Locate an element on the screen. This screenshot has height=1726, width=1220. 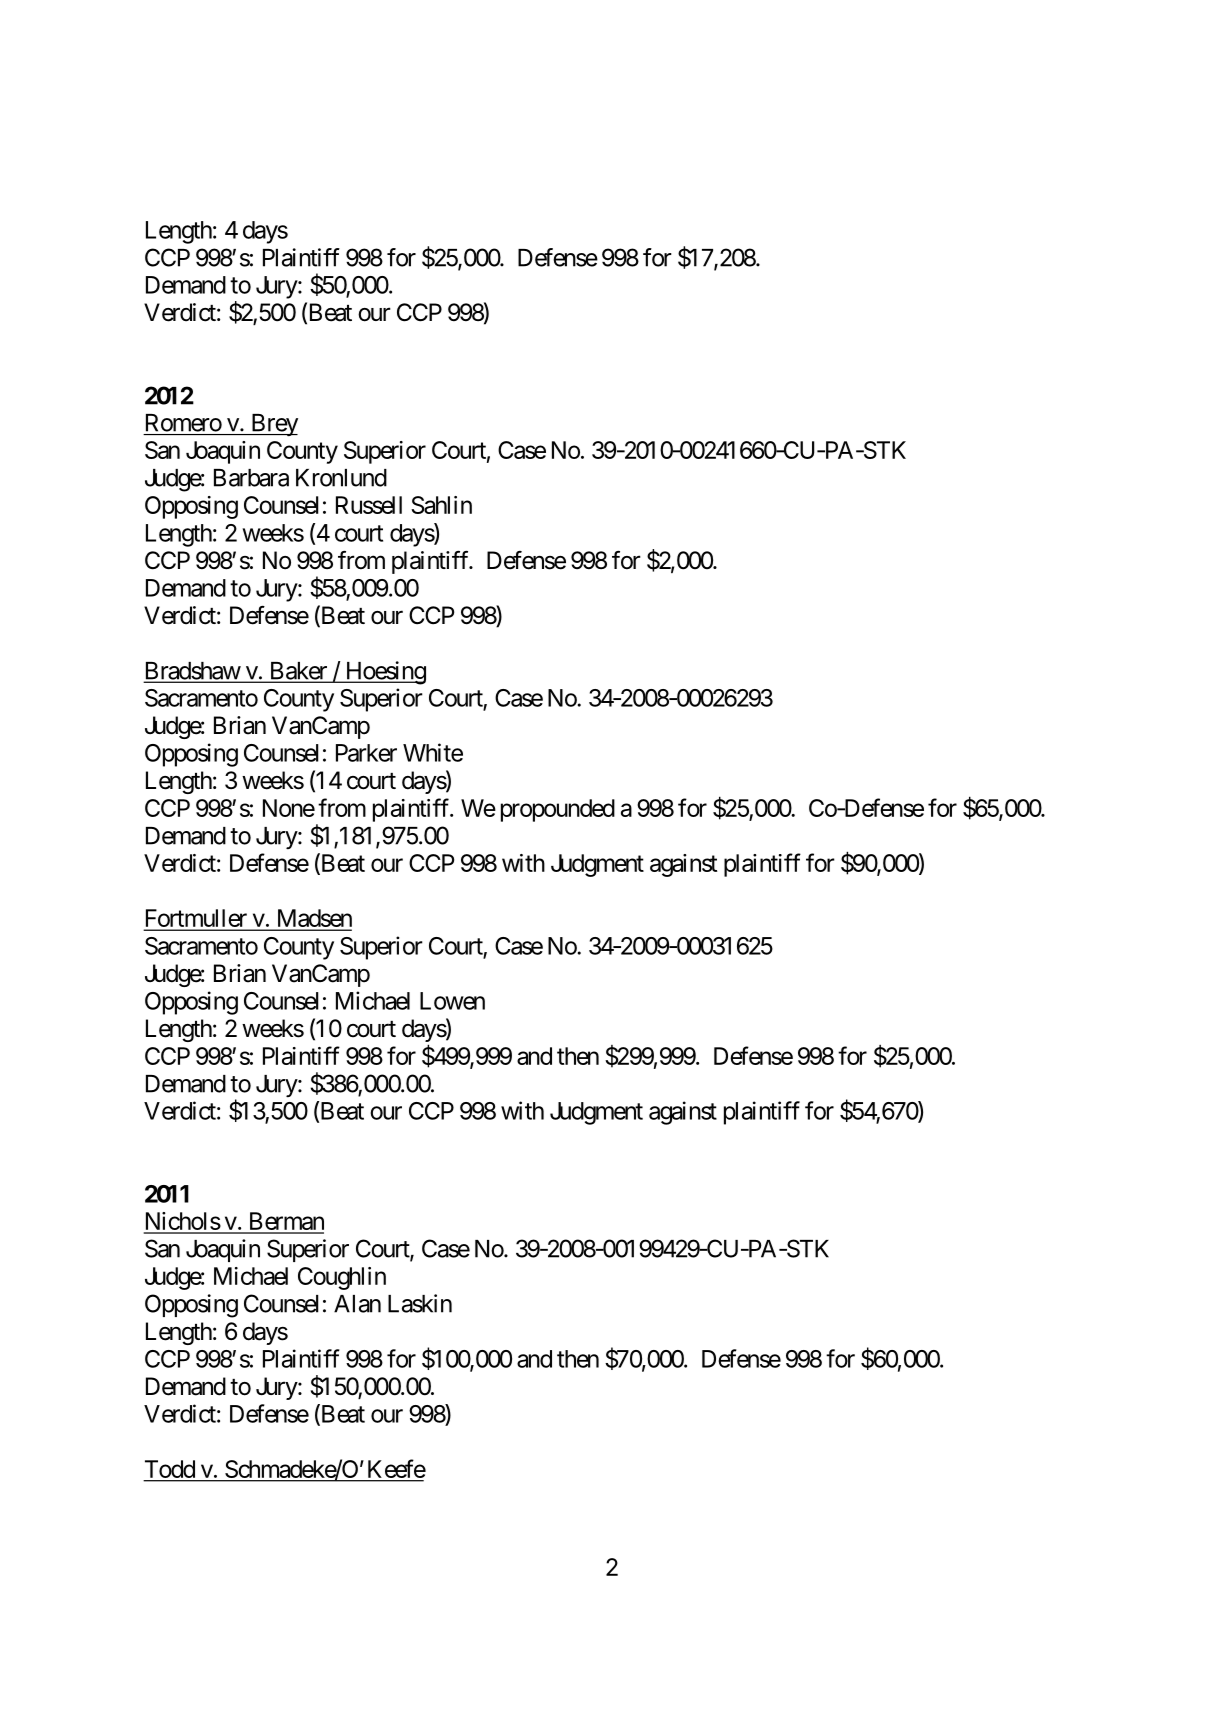
Coughlin is located at coordinates (342, 1278).
